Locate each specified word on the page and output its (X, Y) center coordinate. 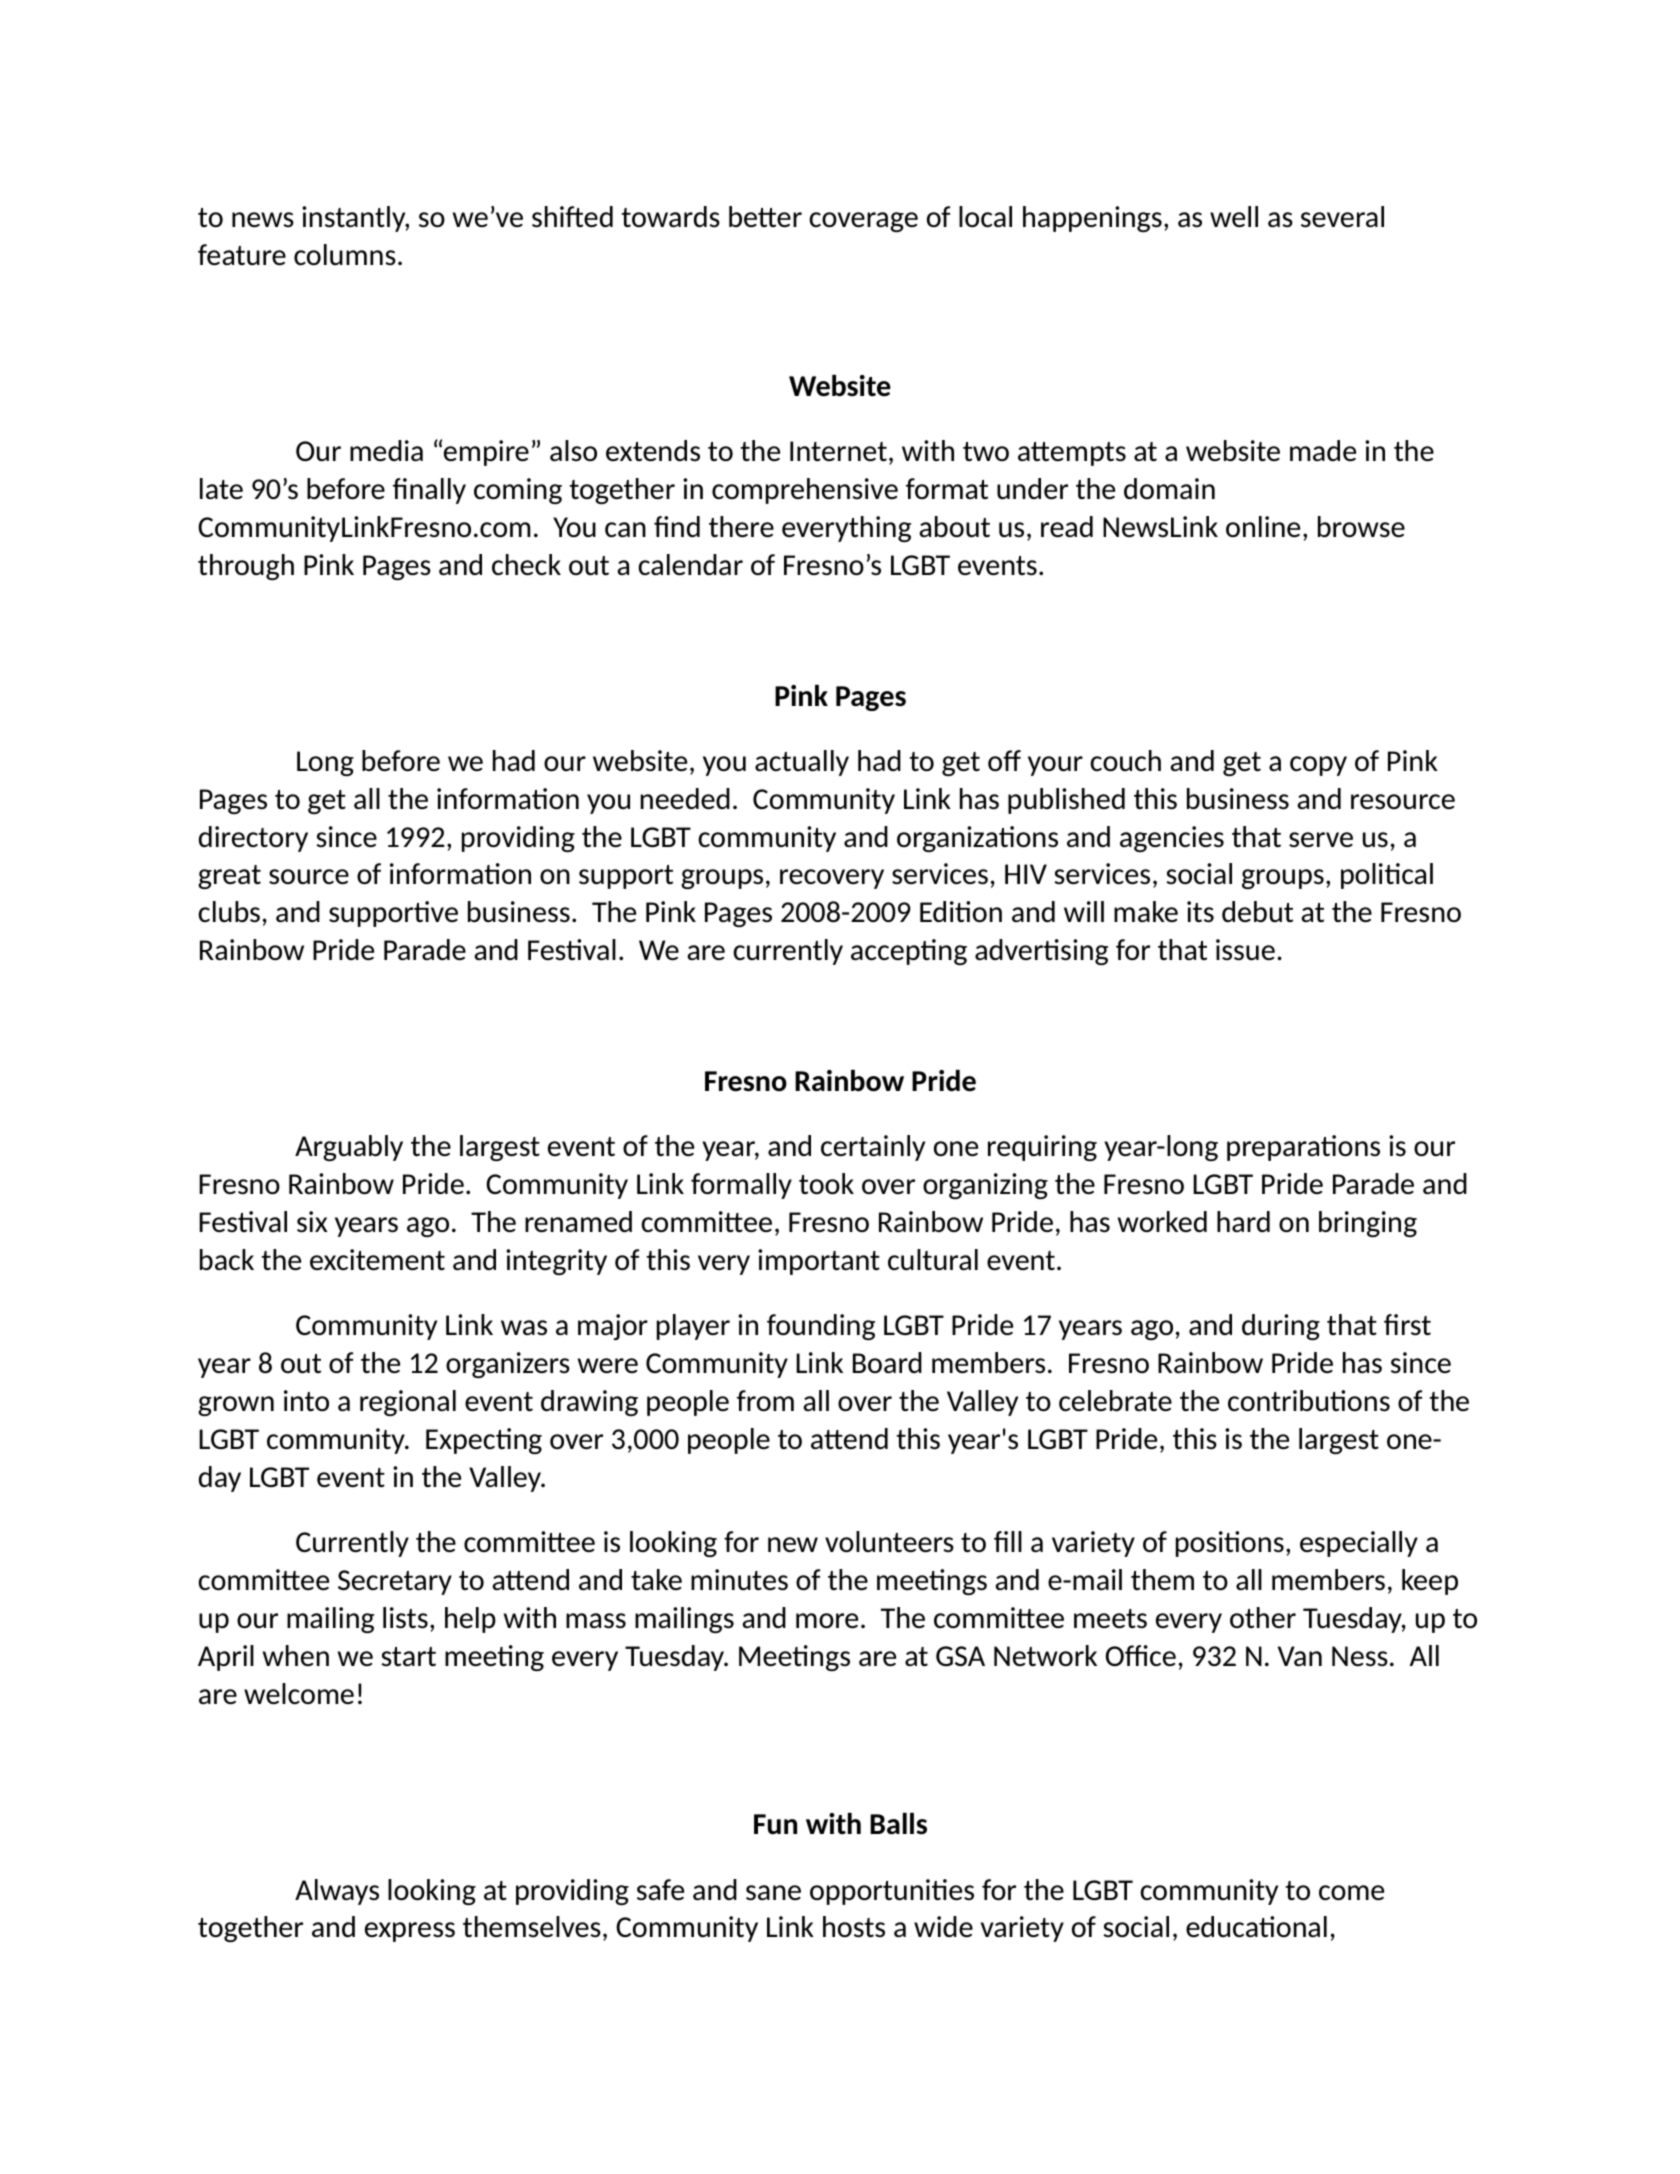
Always (337, 1892)
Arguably (349, 1148)
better (765, 216)
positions (1230, 1544)
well (1234, 216)
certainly (873, 1148)
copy (1318, 766)
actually (802, 763)
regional (408, 1403)
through (246, 567)
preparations (1303, 1148)
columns (345, 254)
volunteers (889, 1541)
